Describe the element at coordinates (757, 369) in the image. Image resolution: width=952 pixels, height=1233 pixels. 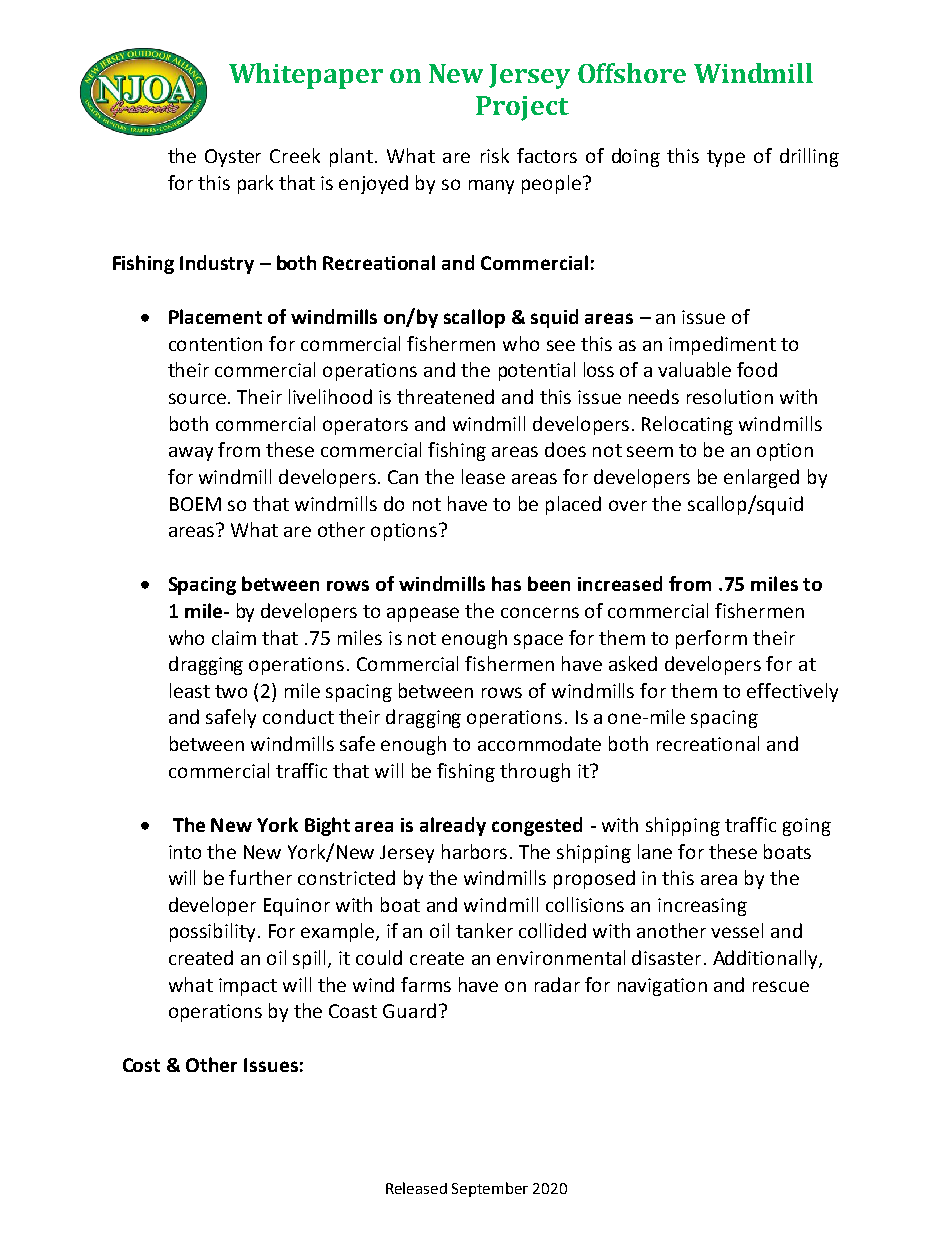
I see `food` at that location.
